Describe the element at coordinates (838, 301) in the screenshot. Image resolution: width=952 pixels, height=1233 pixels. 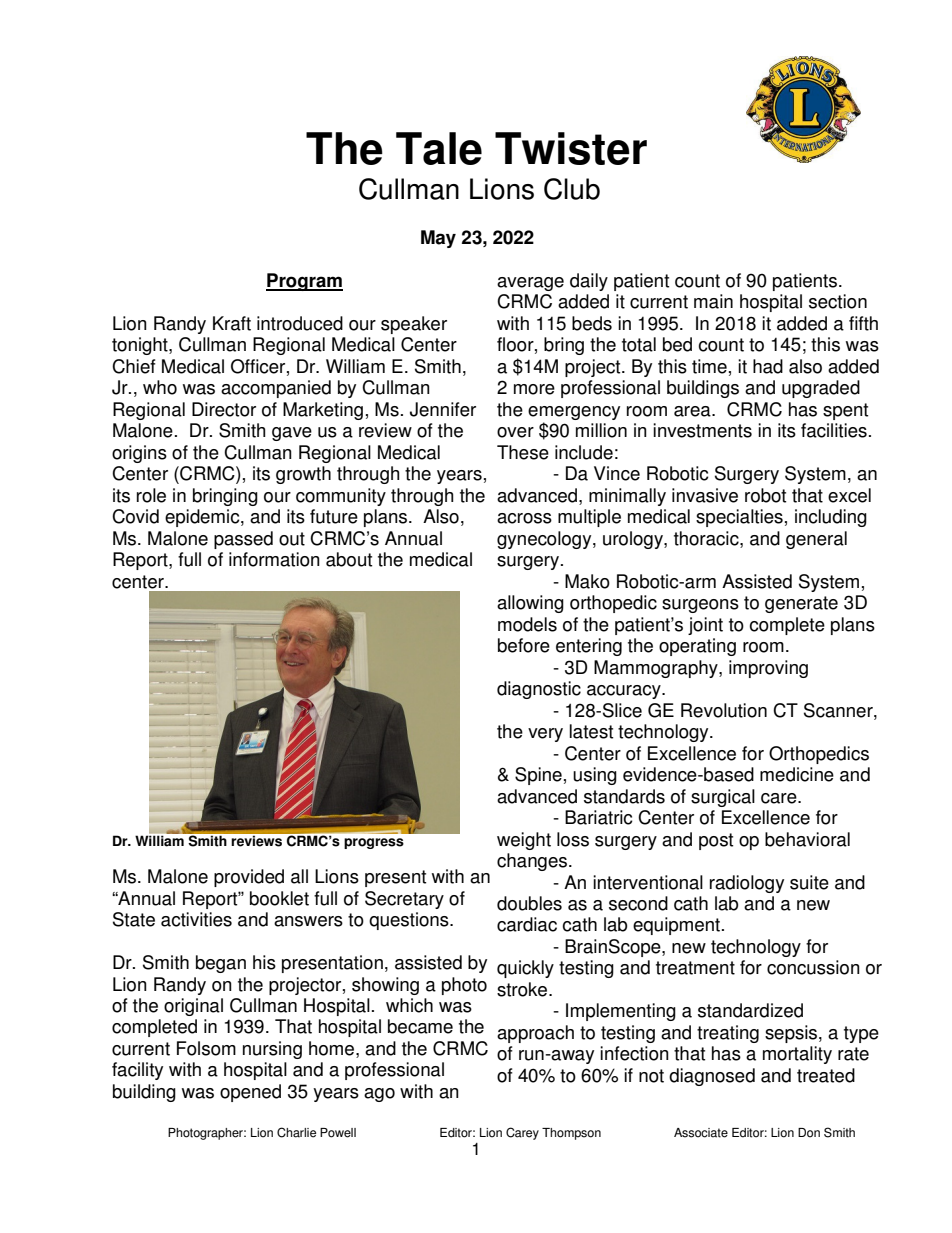
I see `section` at that location.
